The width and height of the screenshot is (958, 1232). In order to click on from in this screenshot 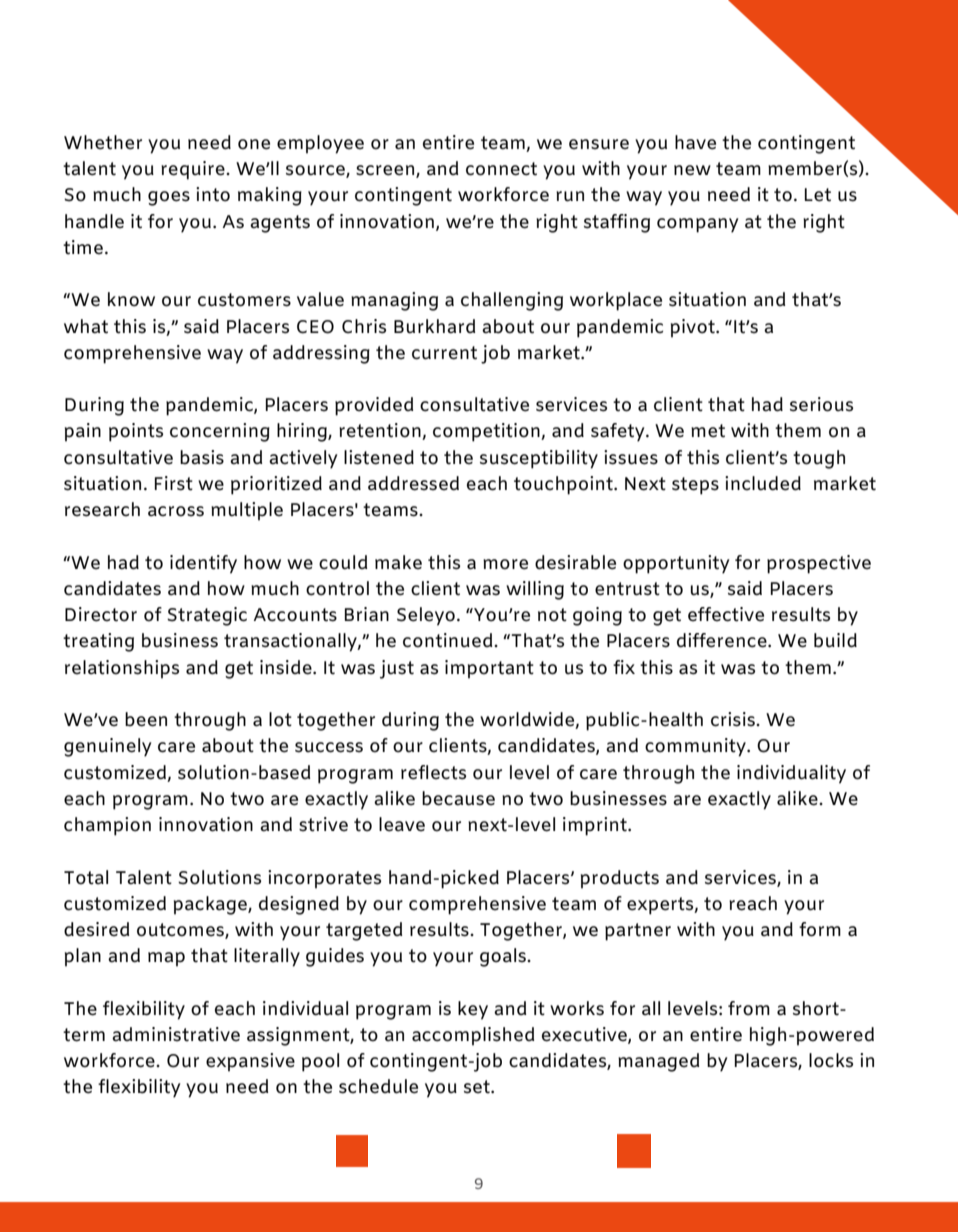, I will do `click(749, 1008)`.
